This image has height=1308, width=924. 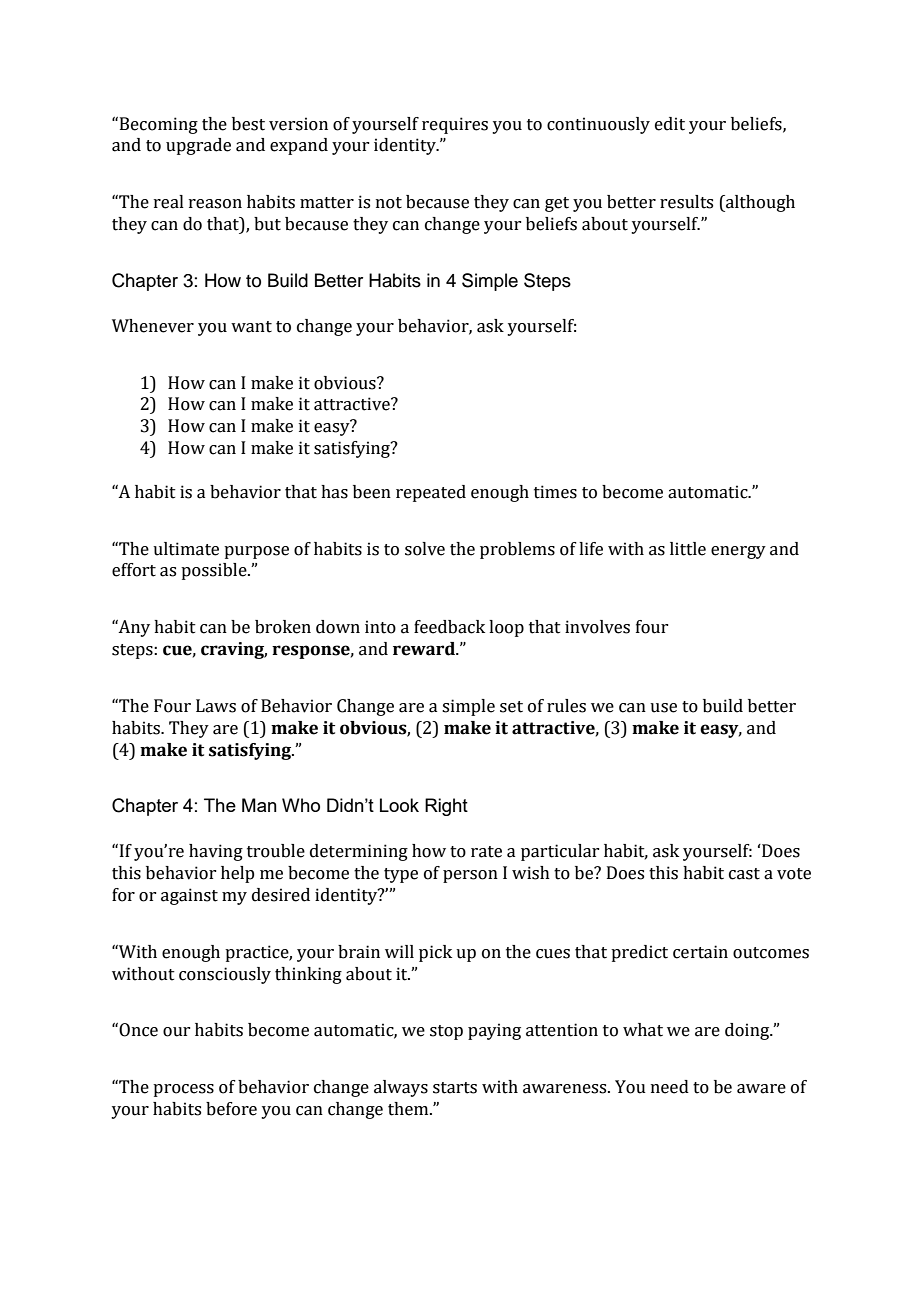 I want to click on cast, so click(x=744, y=874).
